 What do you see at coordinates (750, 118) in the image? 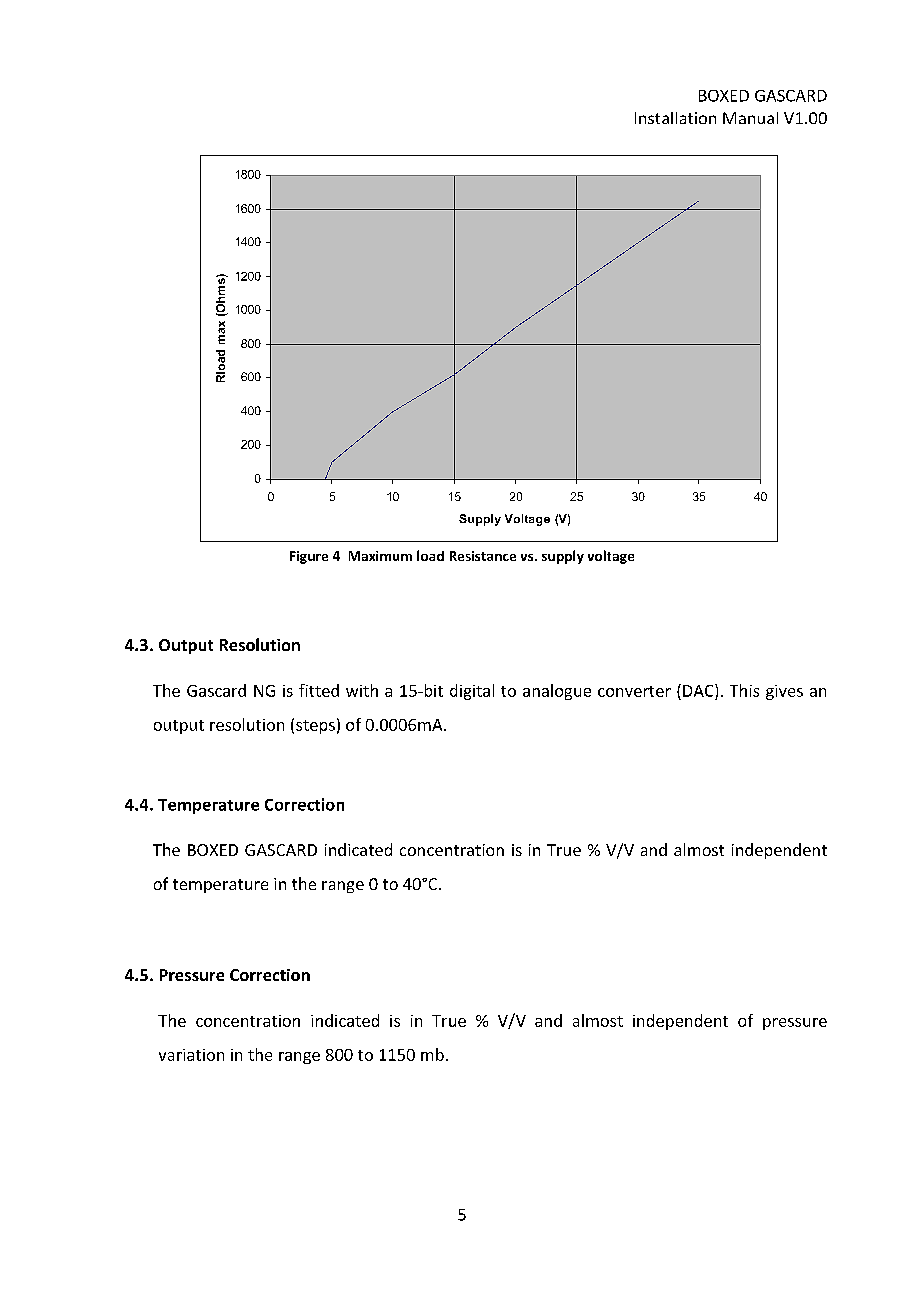
I see `Manual` at bounding box center [750, 118].
